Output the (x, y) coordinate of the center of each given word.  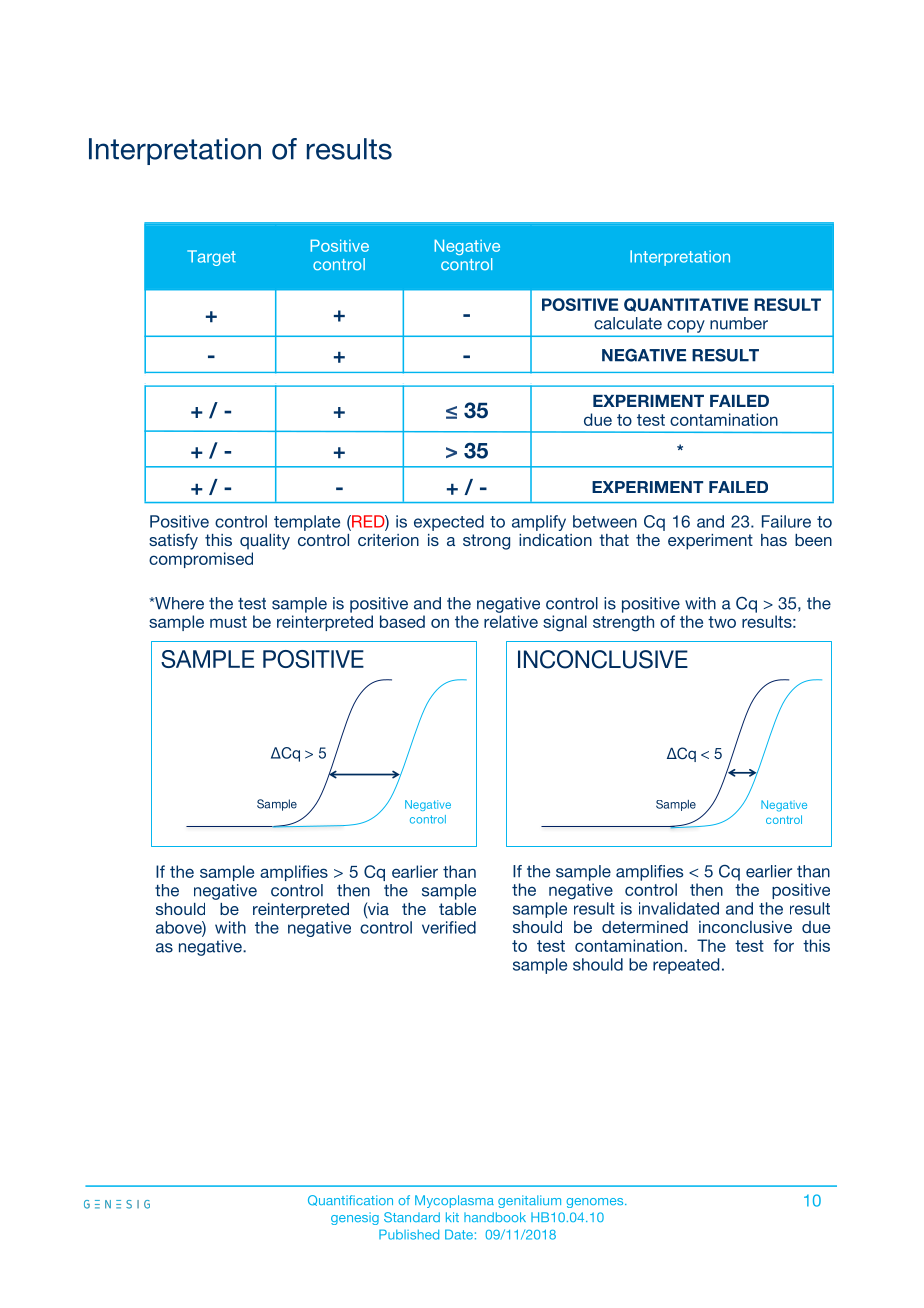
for (783, 945)
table (457, 909)
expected (449, 523)
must (228, 622)
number (739, 323)
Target (211, 258)
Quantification (350, 1200)
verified (449, 927)
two (722, 622)
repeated (686, 966)
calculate (628, 323)
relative (511, 621)
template (307, 523)
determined (645, 927)
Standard (412, 1217)
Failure (786, 521)
